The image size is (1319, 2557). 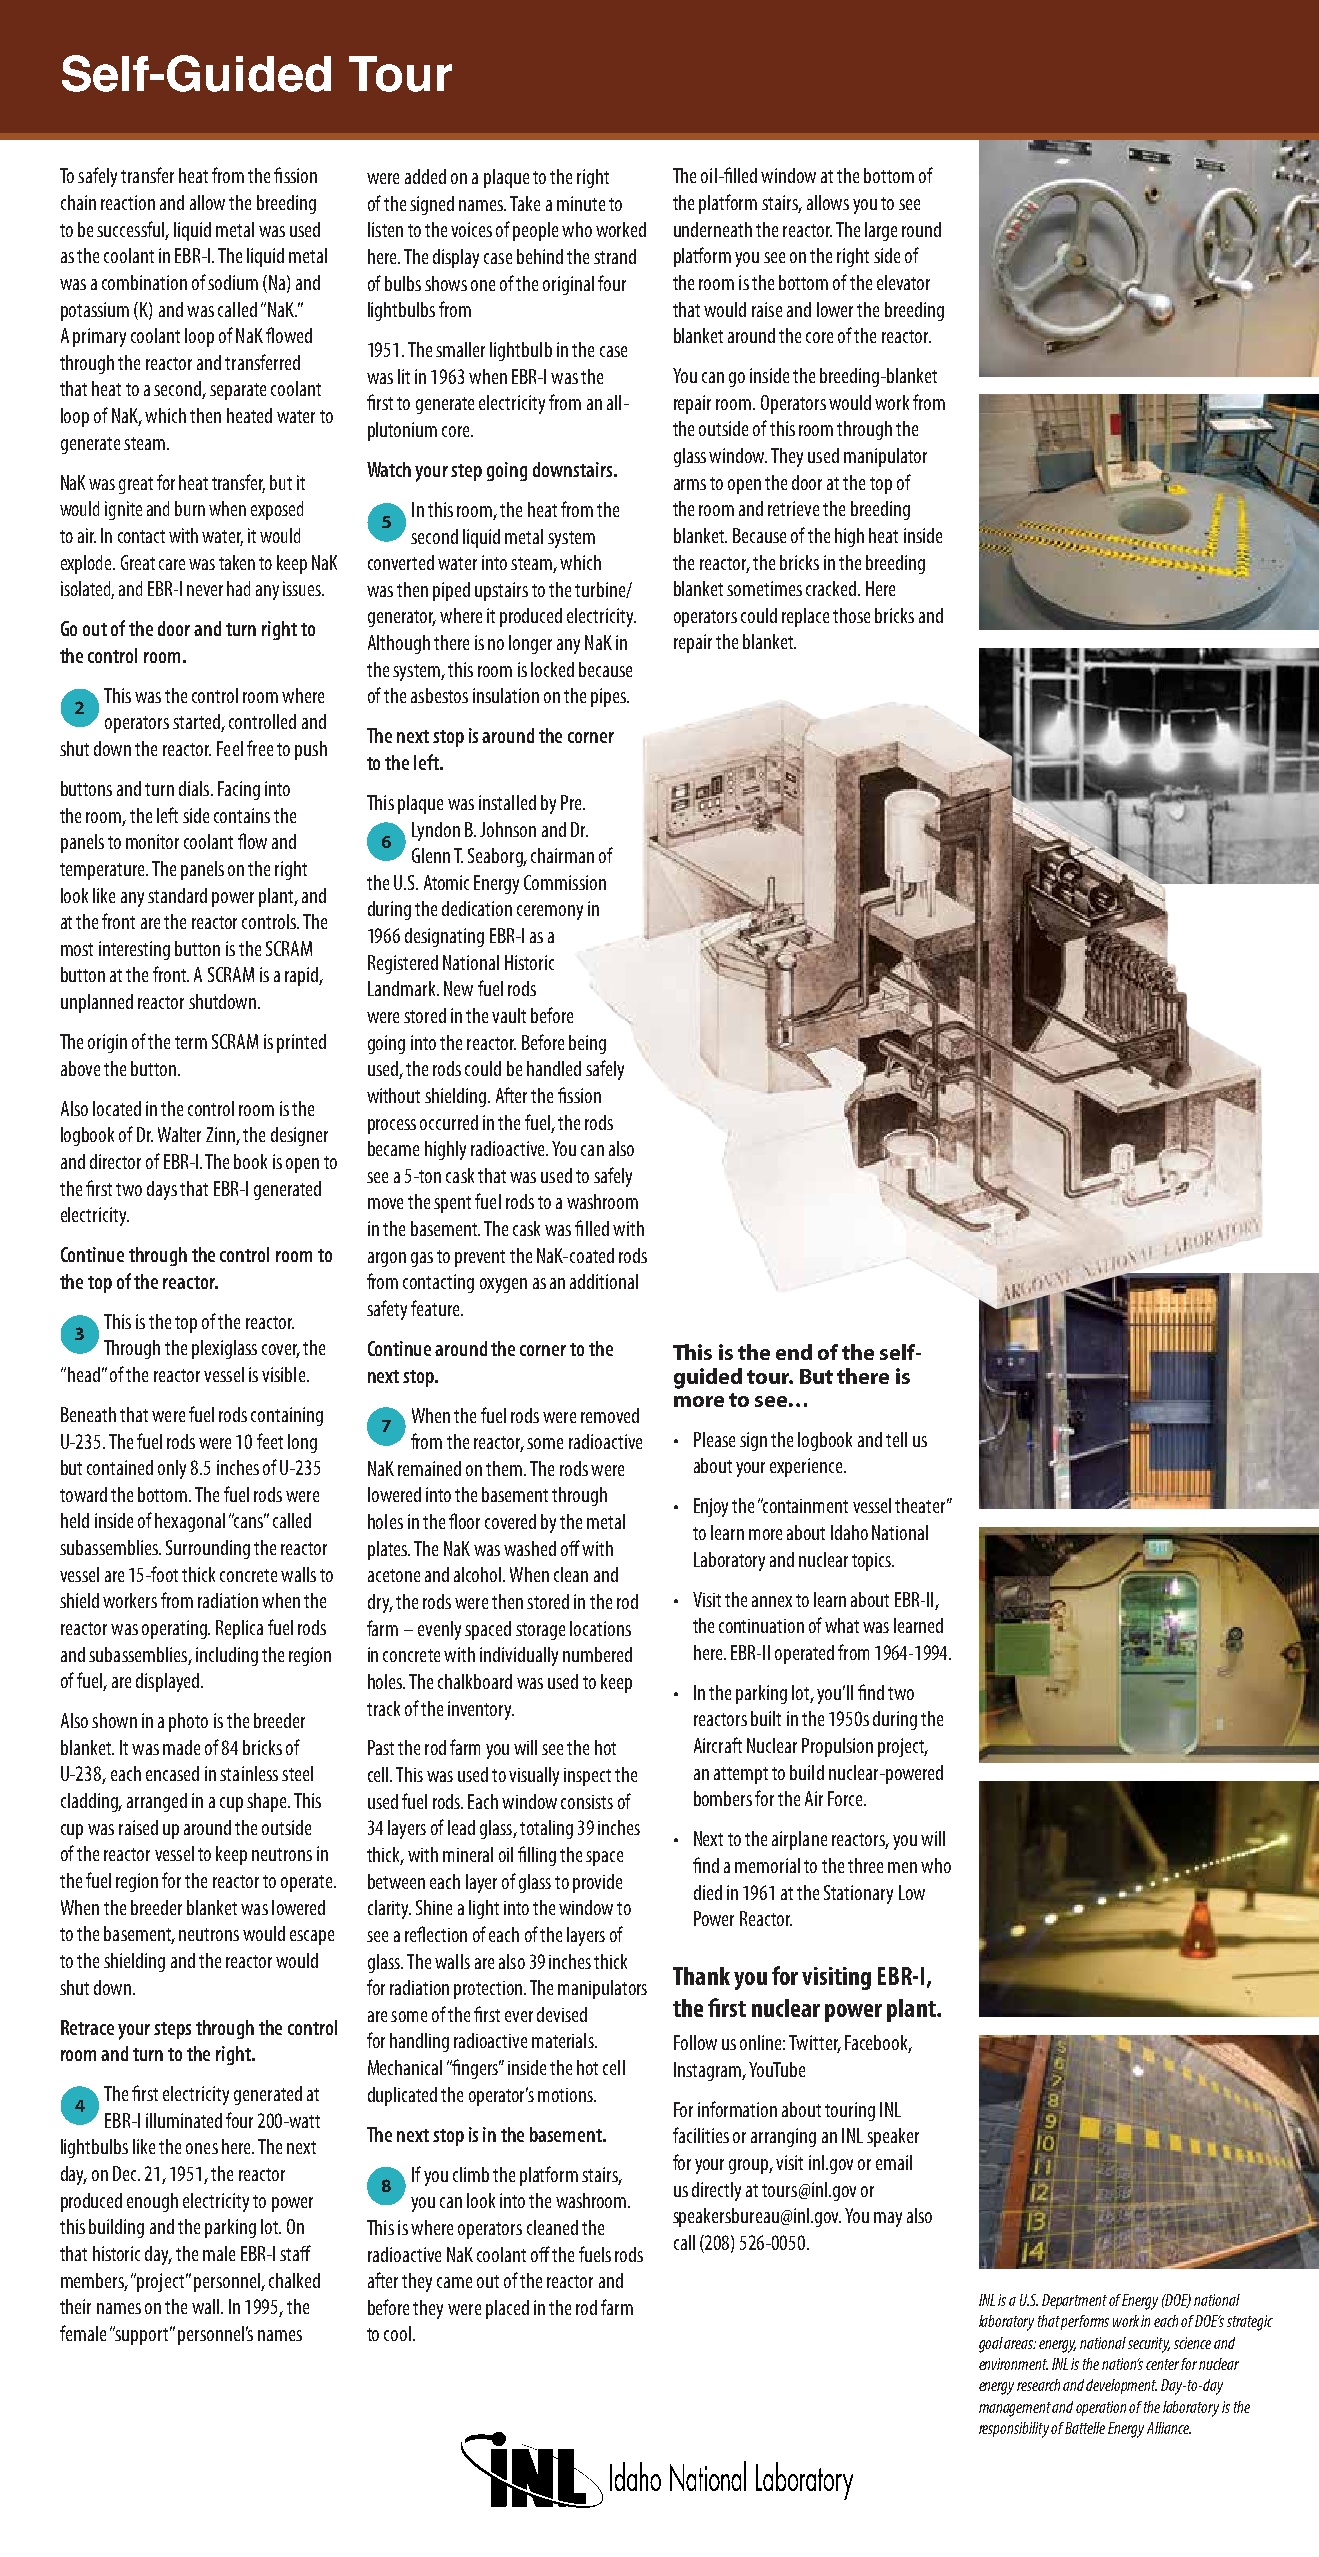 What do you see at coordinates (851, 615) in the page?
I see `those` at bounding box center [851, 615].
